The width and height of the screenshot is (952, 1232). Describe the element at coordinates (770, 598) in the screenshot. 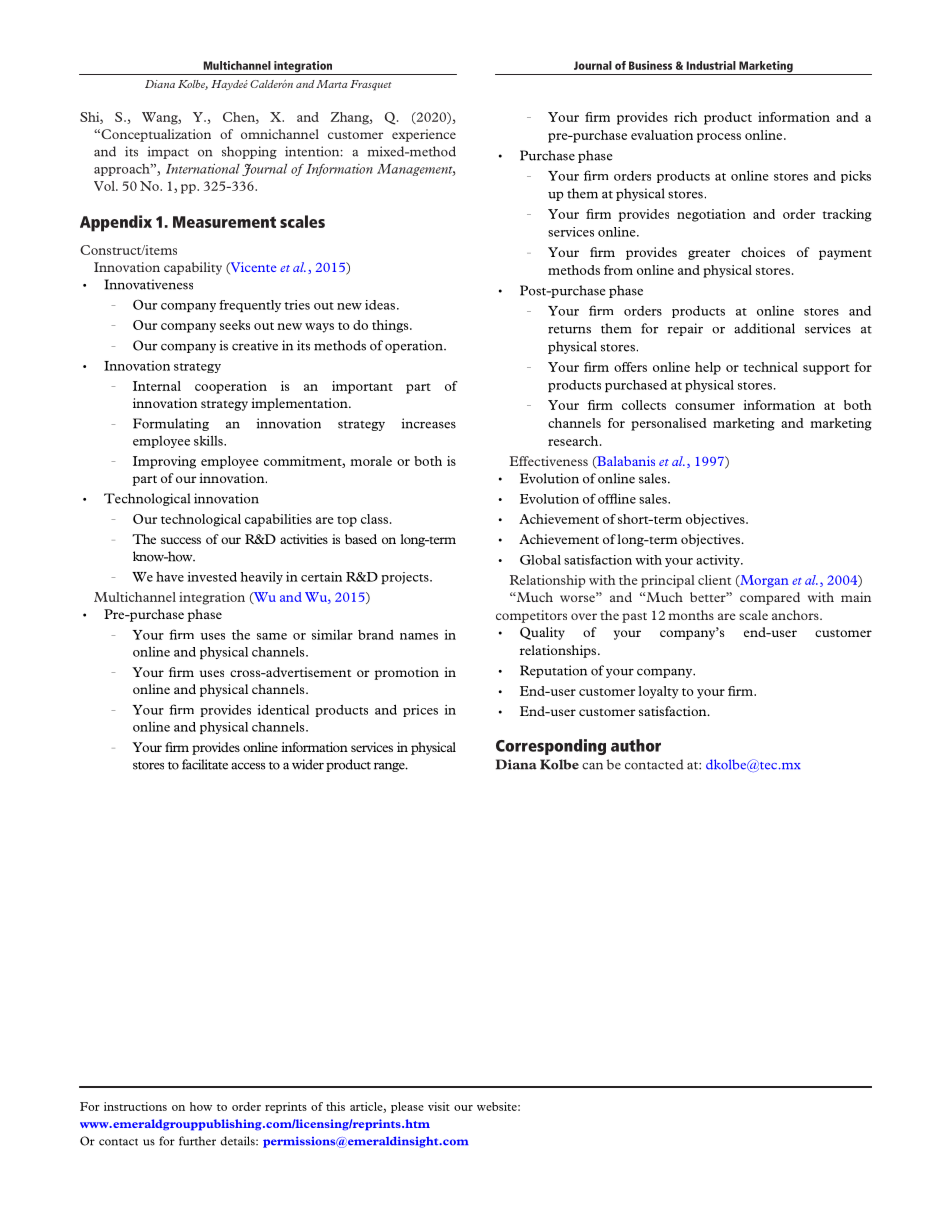

I see `compared` at that location.
